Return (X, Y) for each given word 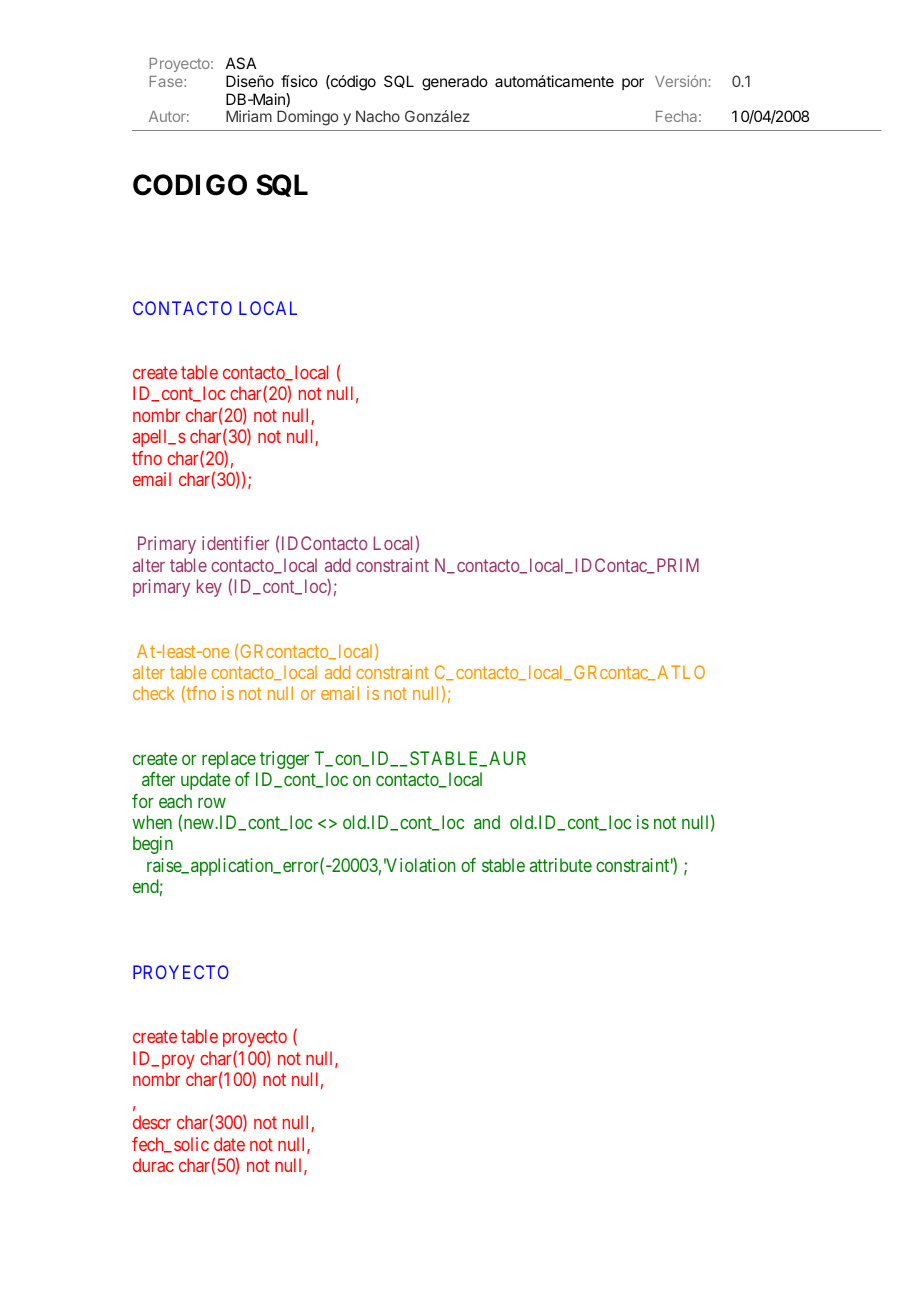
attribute (561, 865)
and (487, 822)
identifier (236, 543)
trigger (284, 760)
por (633, 84)
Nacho (378, 116)
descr (152, 1122)
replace (229, 760)
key (209, 588)
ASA (241, 63)
